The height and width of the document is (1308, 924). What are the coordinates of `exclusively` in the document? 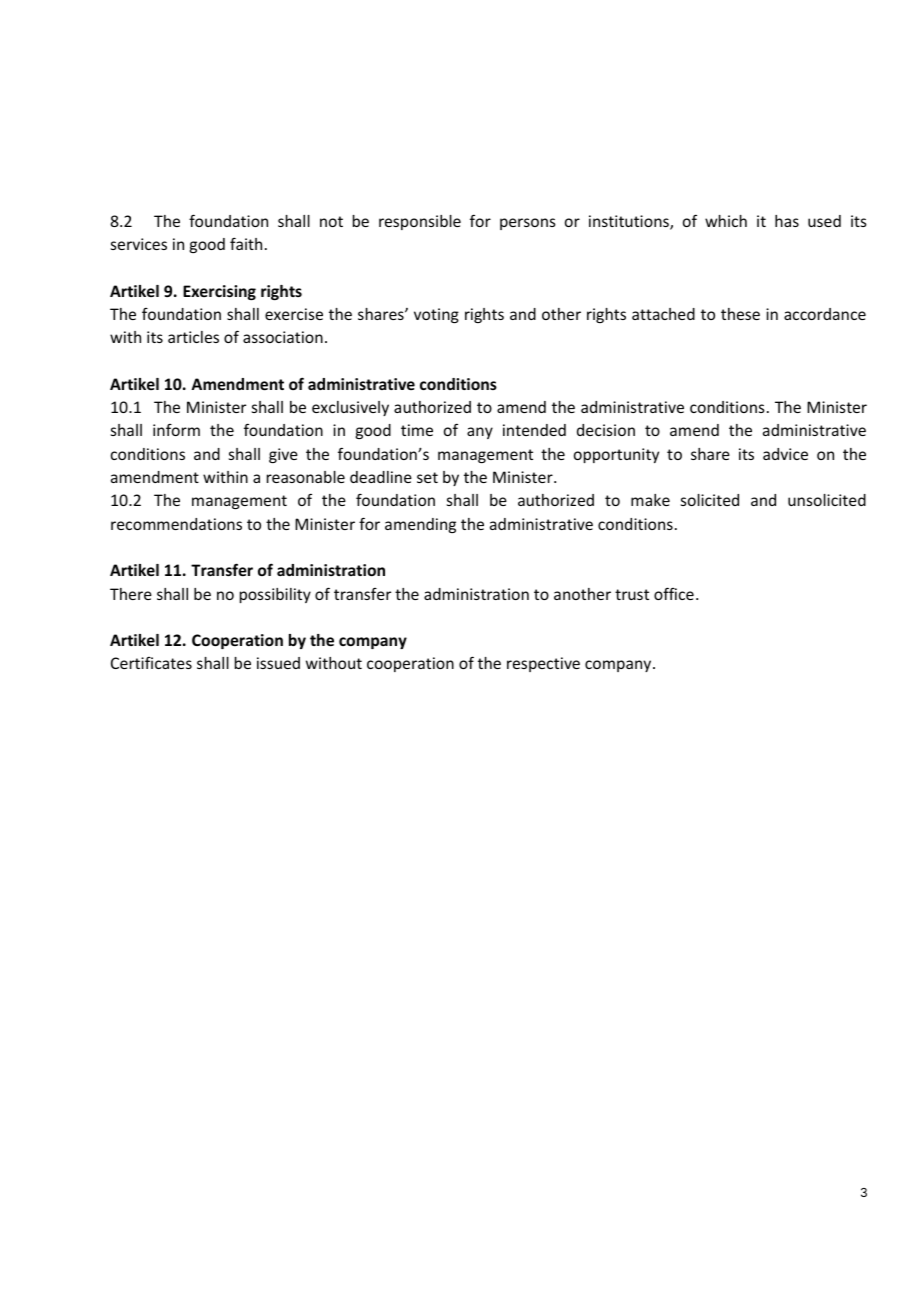 It's located at (350, 408).
